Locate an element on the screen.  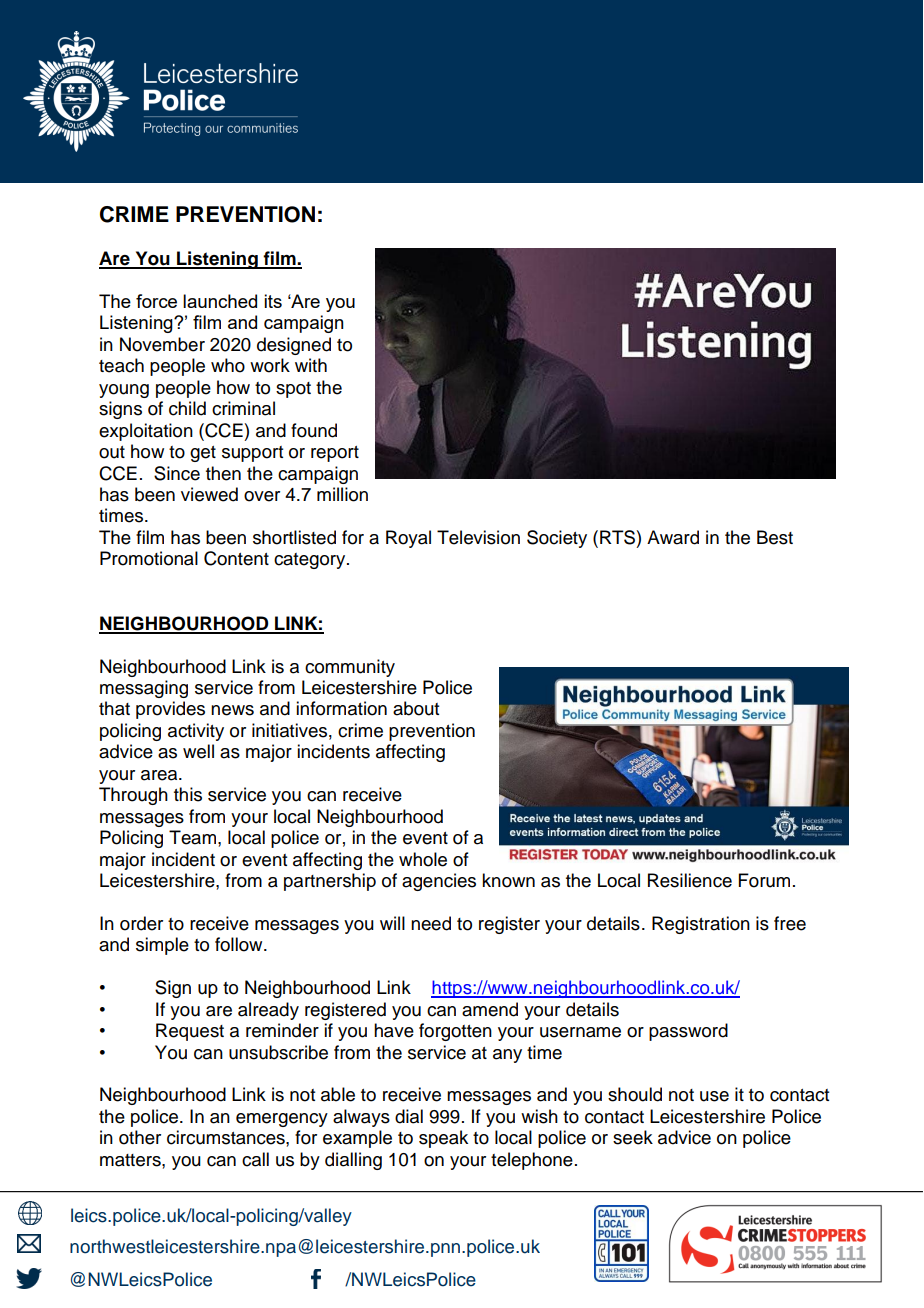
Television is located at coordinates (478, 537).
